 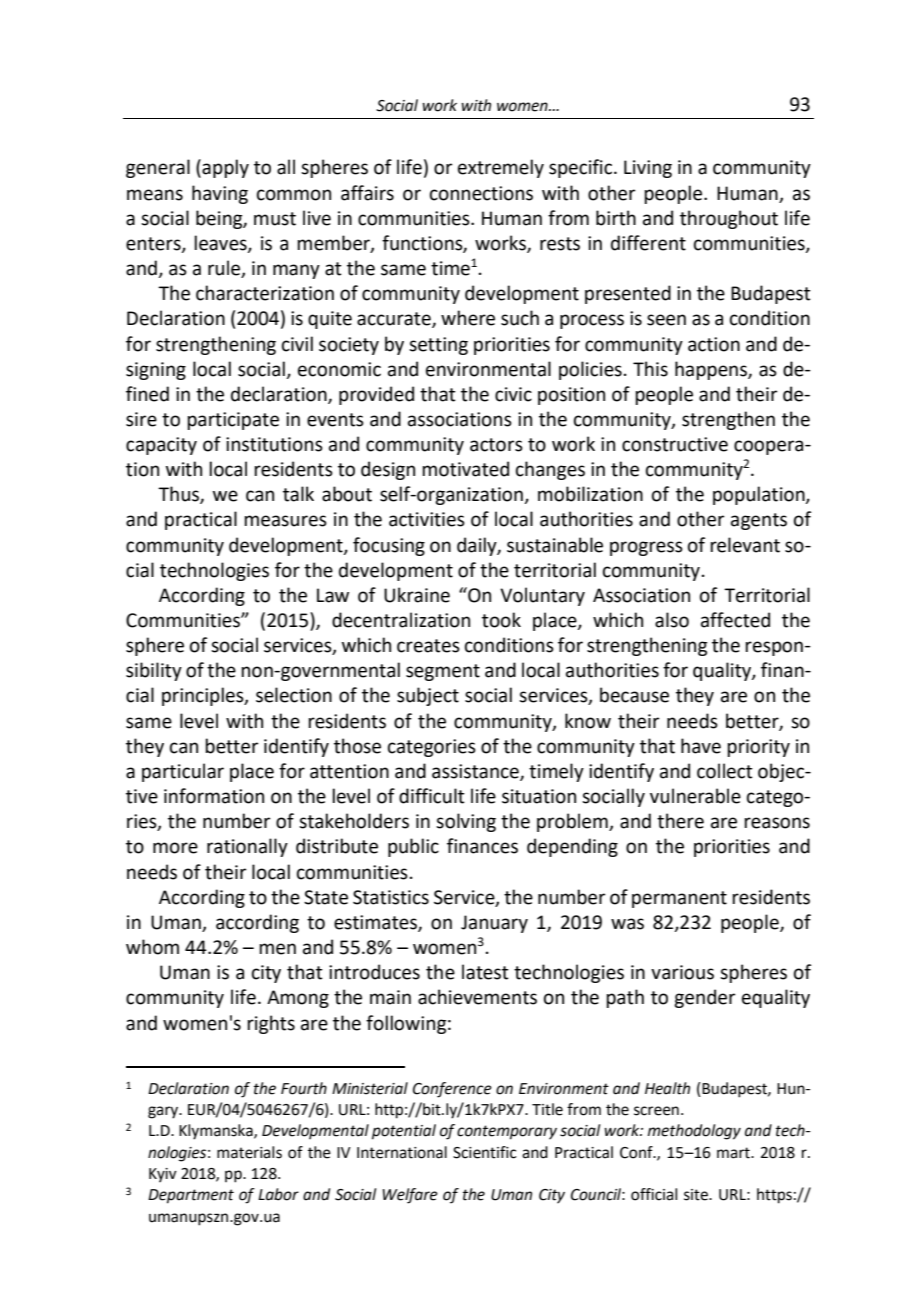 I want to click on actors, so click(x=496, y=445).
